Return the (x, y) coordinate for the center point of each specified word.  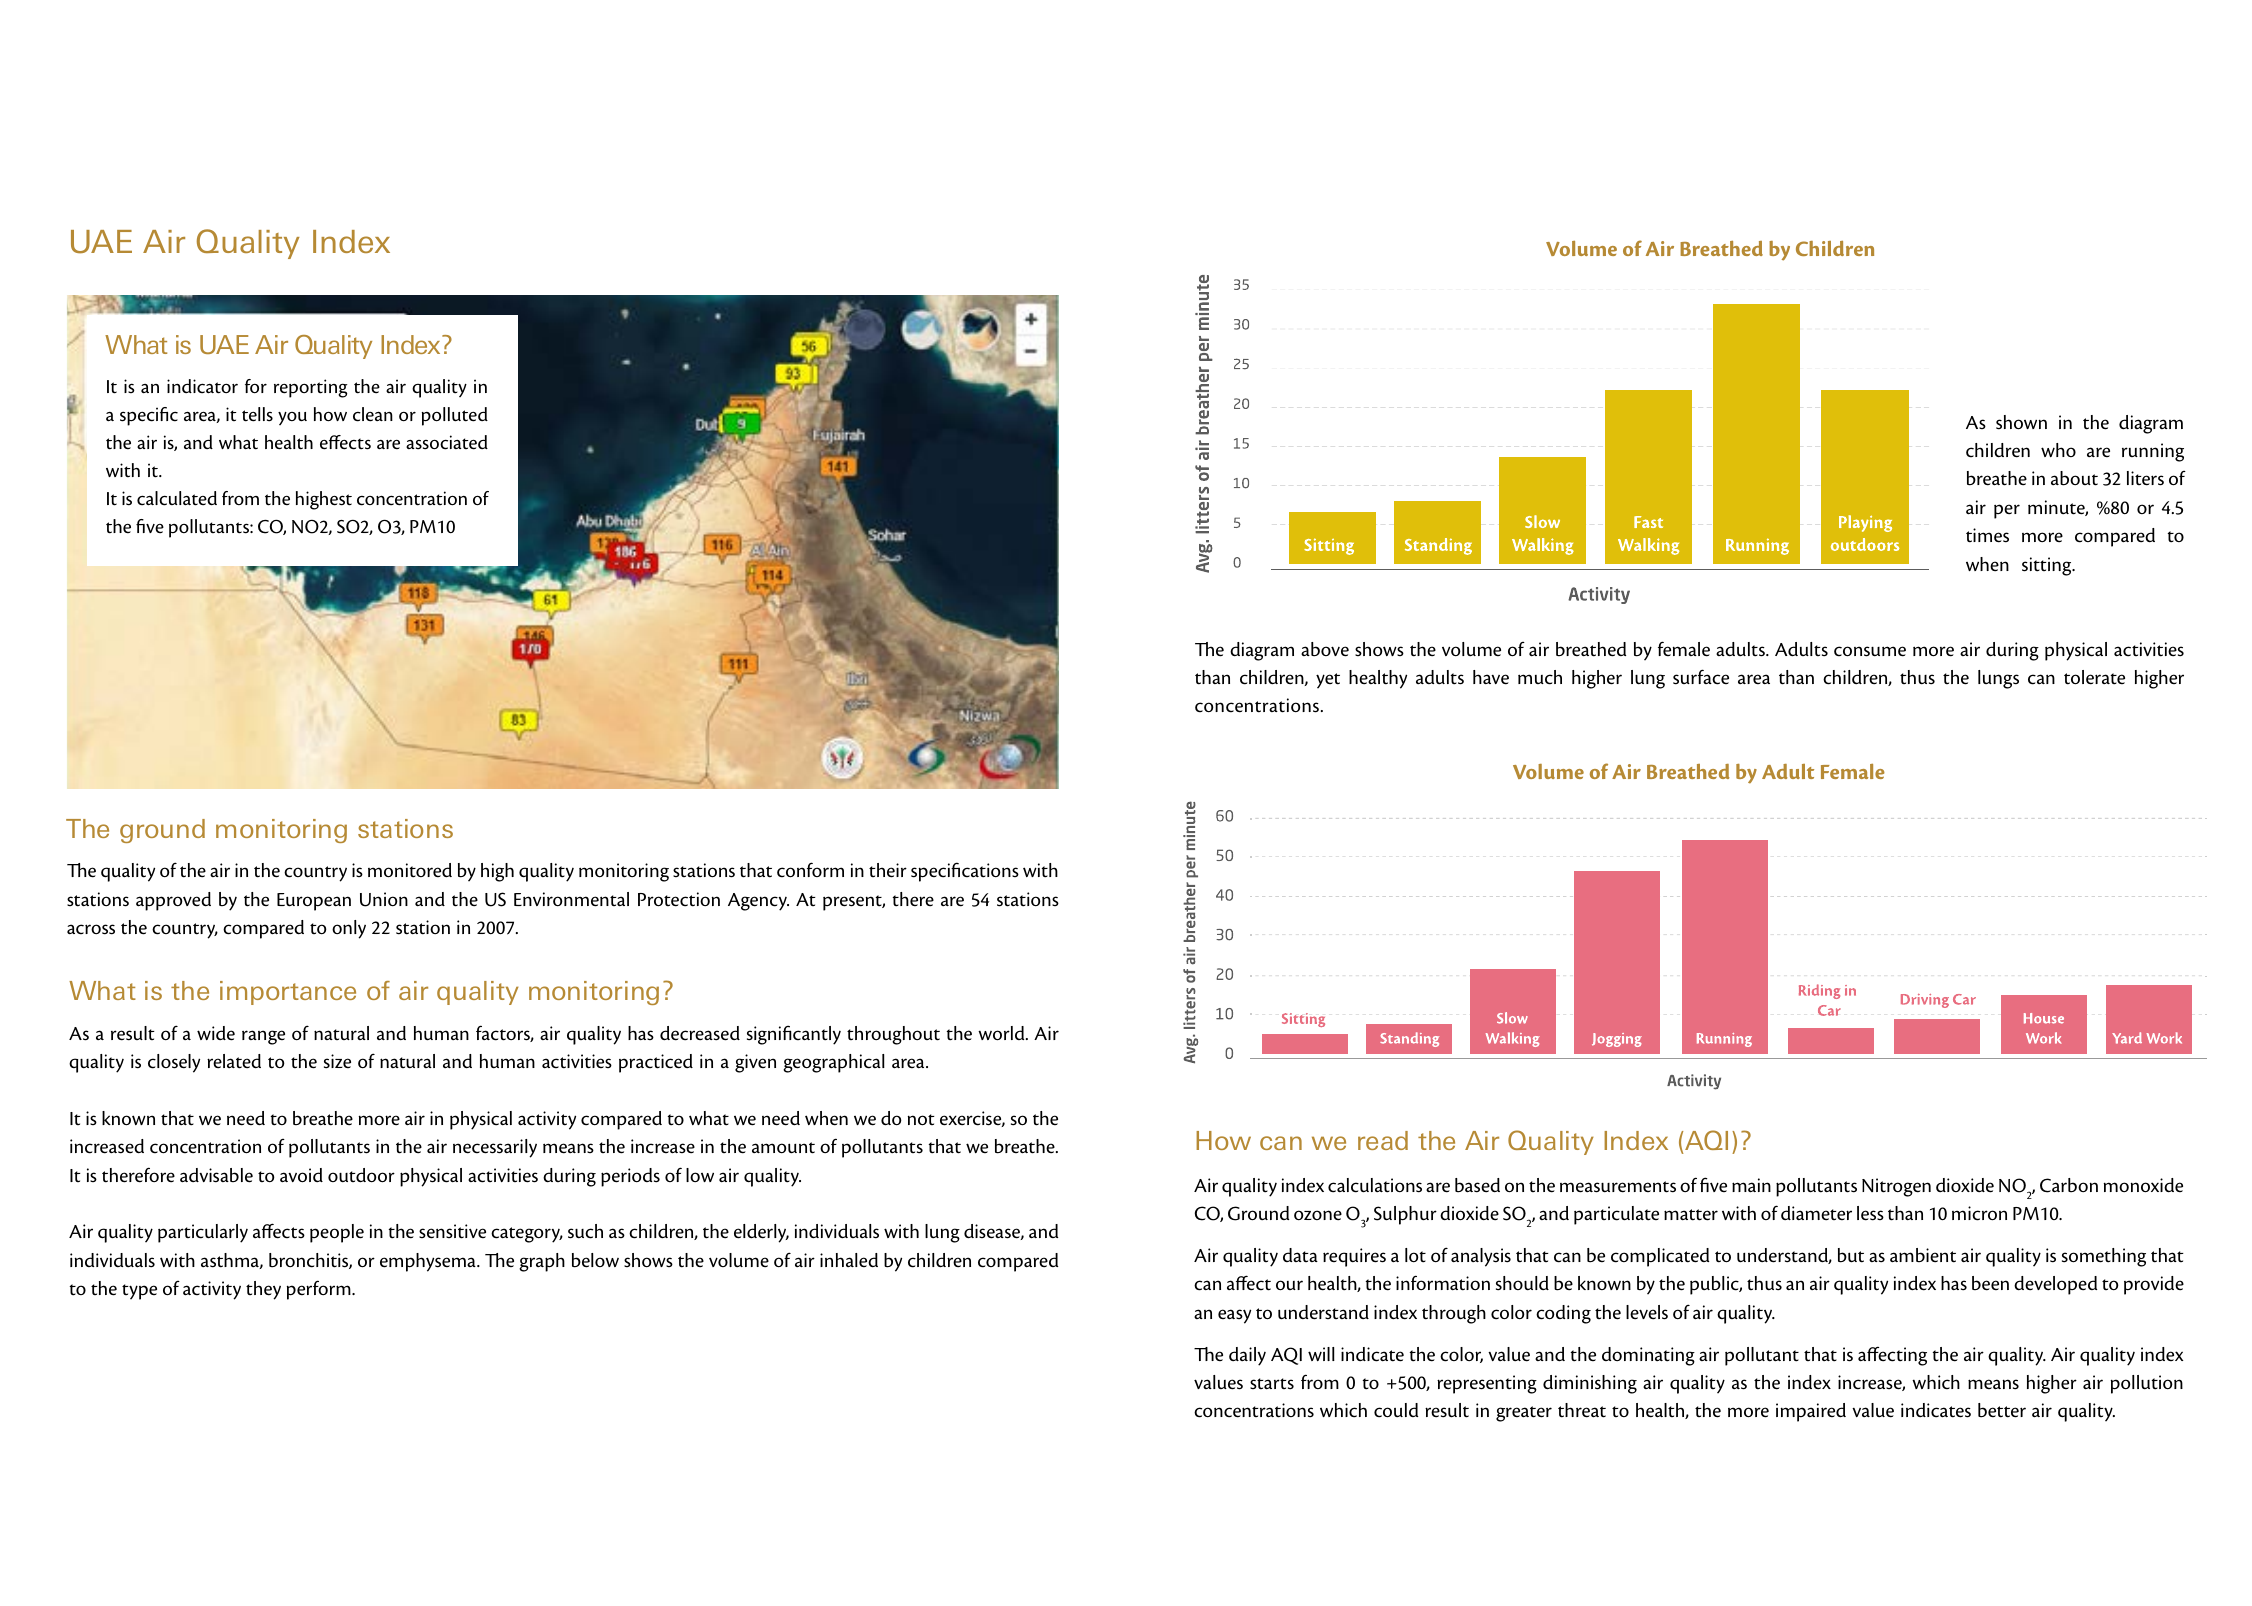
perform (320, 1290)
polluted (455, 416)
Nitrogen (1896, 1187)
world (1002, 1033)
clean (373, 414)
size (337, 1061)
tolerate (2094, 677)
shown (2021, 422)
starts (1272, 1384)
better (2002, 1410)
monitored (410, 870)
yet (1328, 680)
